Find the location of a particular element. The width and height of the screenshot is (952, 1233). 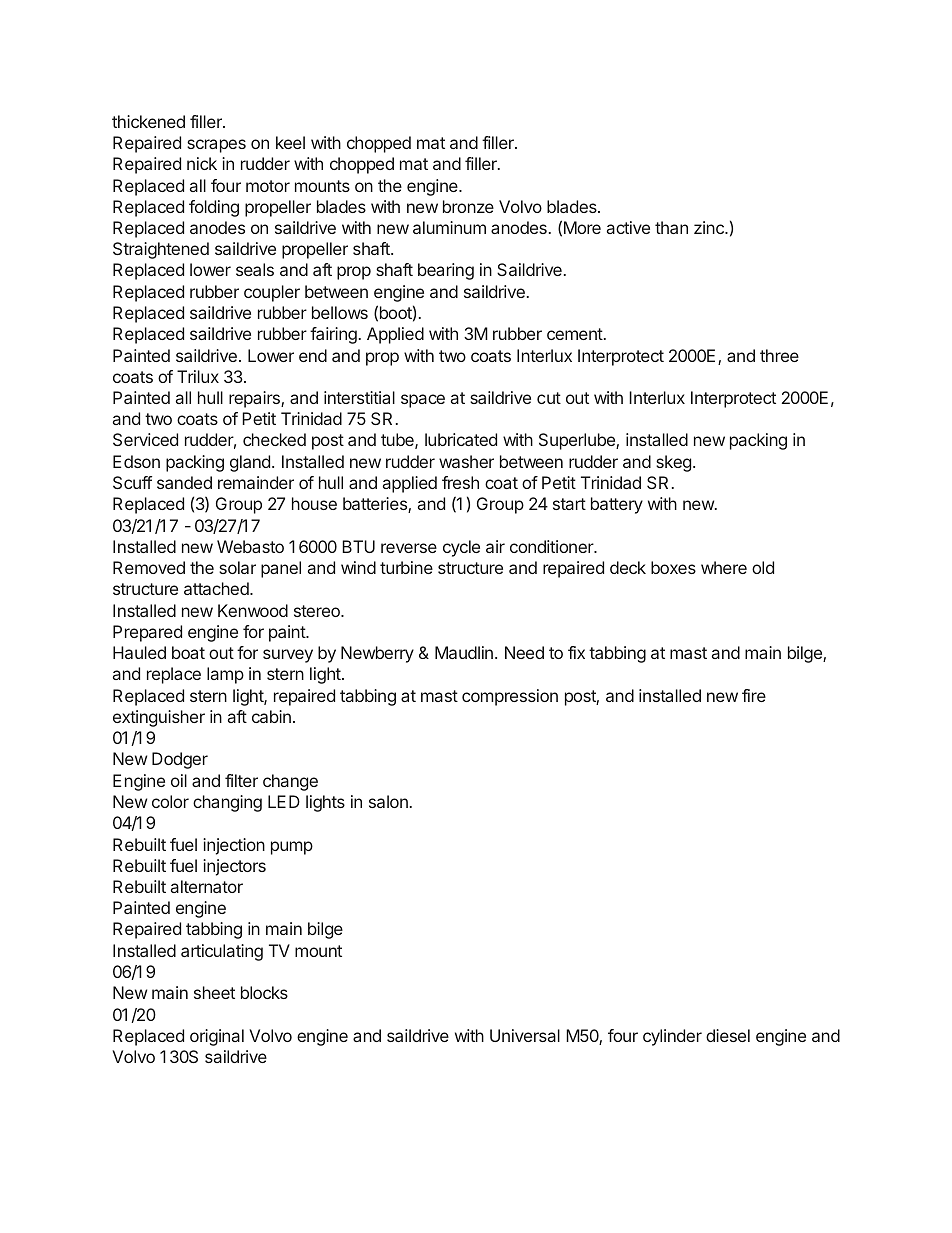

fire is located at coordinates (754, 695).
